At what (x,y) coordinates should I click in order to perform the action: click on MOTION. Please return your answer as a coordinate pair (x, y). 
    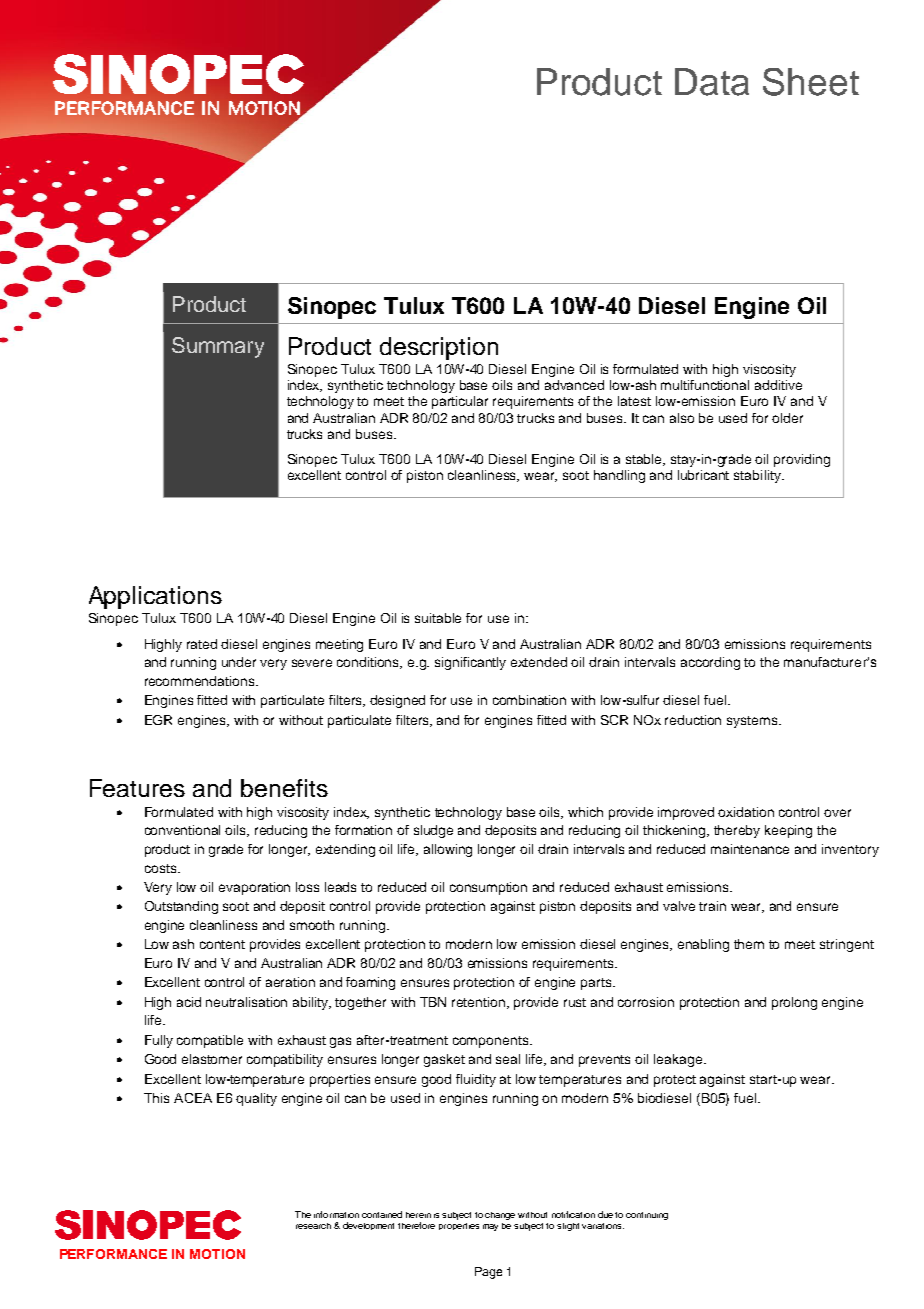
    Looking at the image, I should click on (217, 1254).
